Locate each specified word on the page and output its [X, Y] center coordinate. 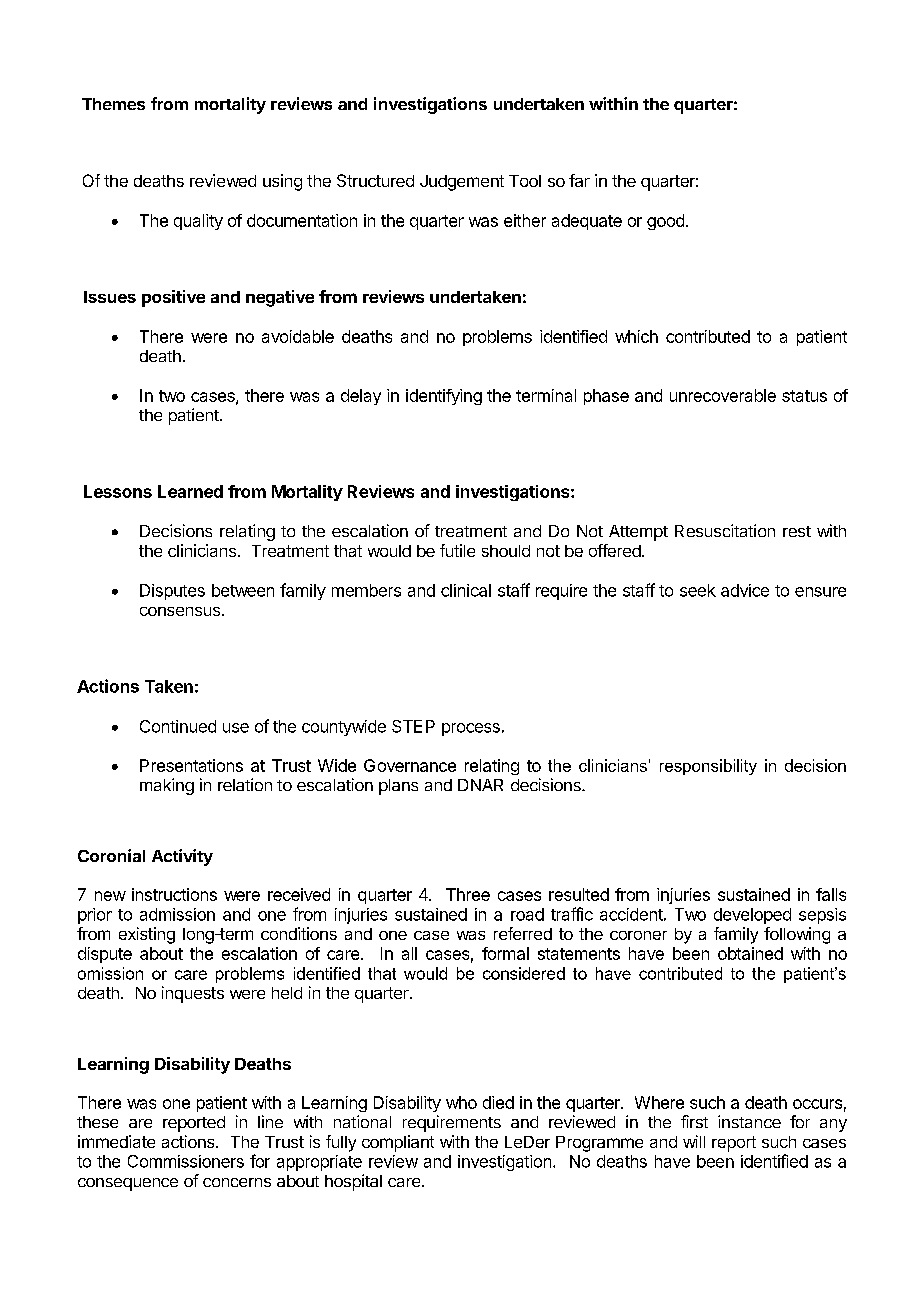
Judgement [462, 183]
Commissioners [186, 1161]
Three [468, 894]
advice [745, 590]
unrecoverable [723, 395]
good [665, 222]
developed [752, 916]
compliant [398, 1143]
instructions [174, 894]
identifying [444, 397]
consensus [180, 611]
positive [173, 298]
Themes [113, 104]
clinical [466, 590]
